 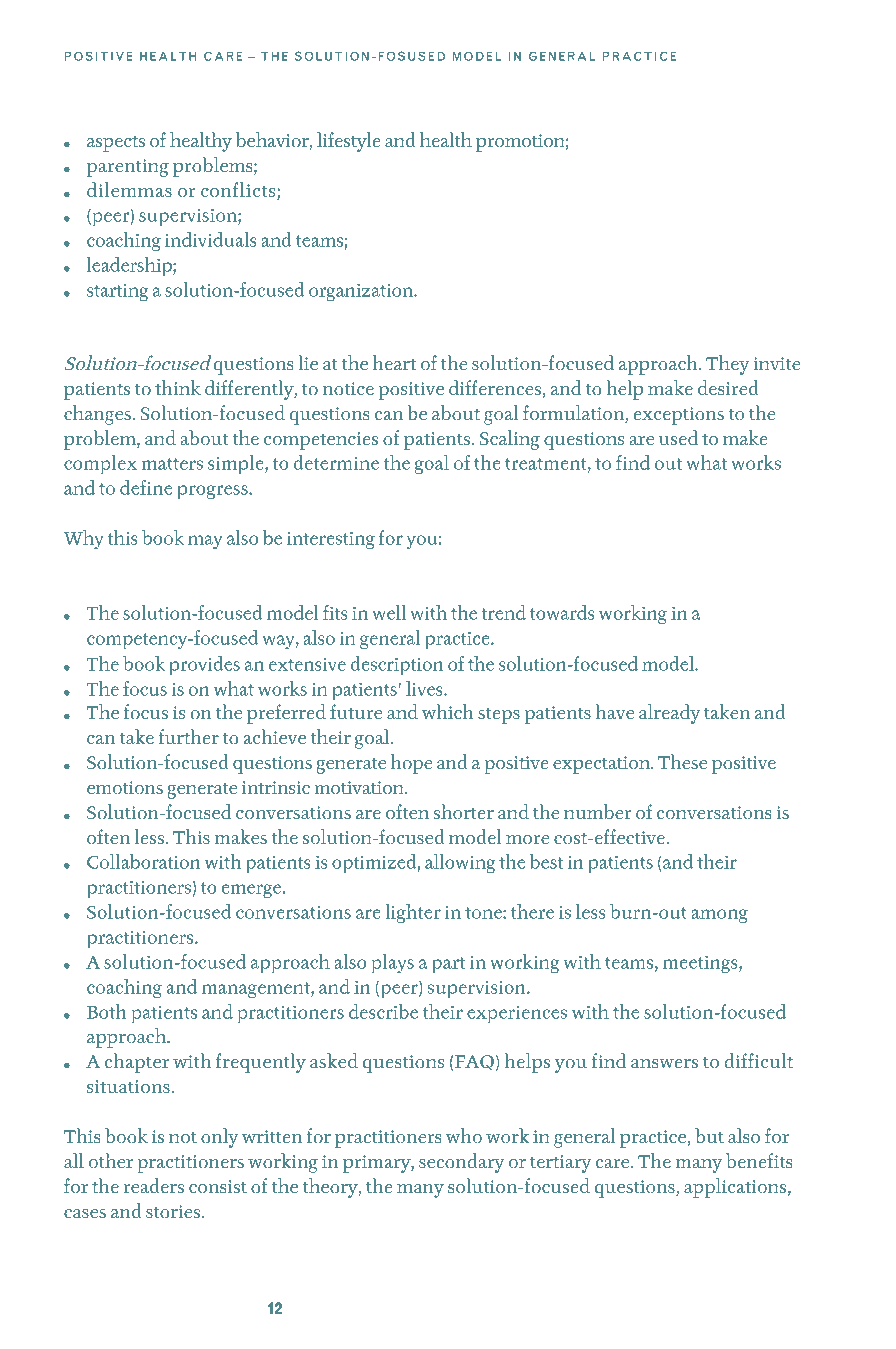 What do you see at coordinates (349, 142) in the screenshot?
I see `lifestyle` at bounding box center [349, 142].
